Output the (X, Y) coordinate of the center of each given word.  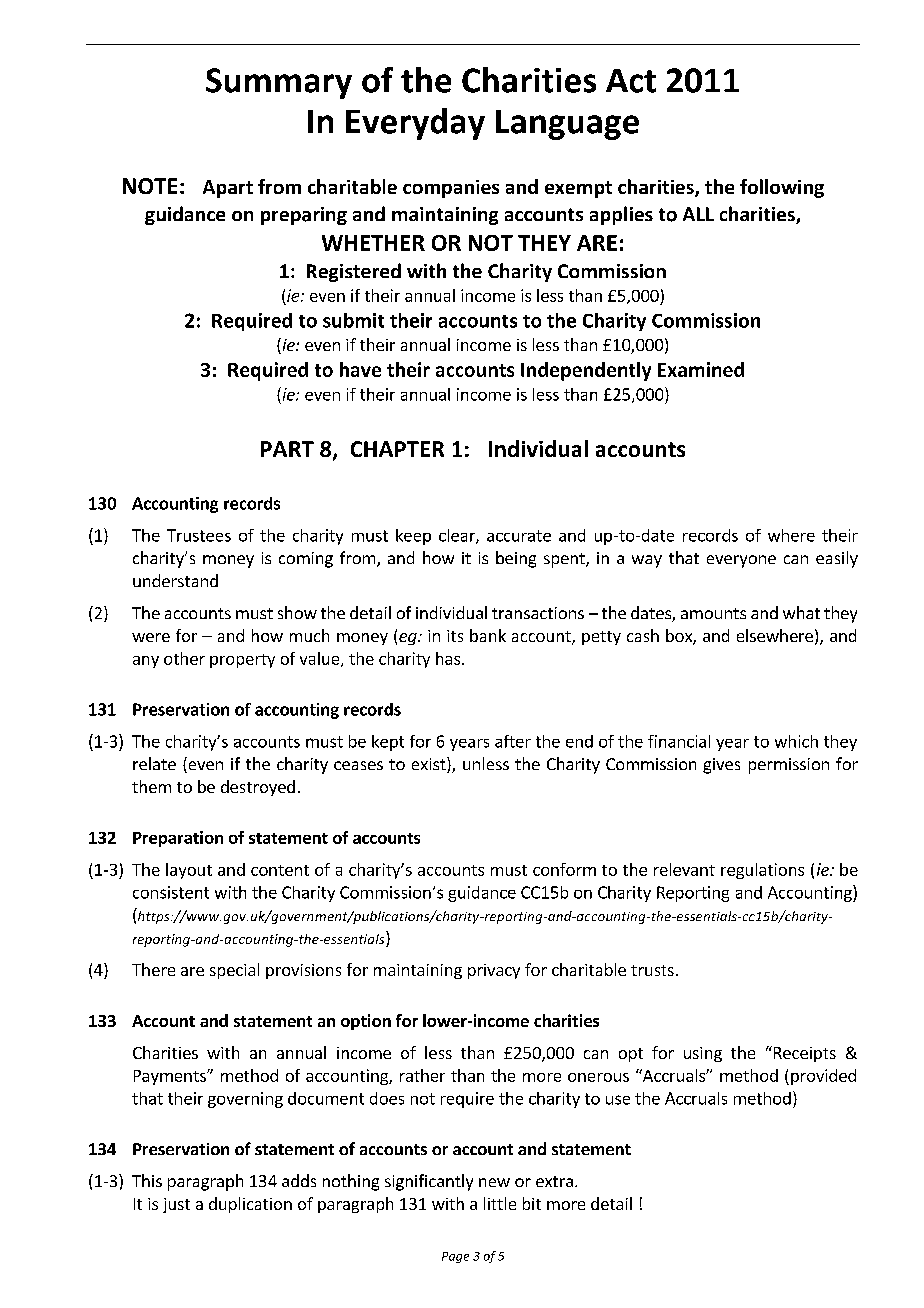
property (242, 661)
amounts (713, 613)
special (234, 971)
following (782, 188)
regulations (762, 871)
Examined (701, 369)
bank (488, 635)
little (500, 1203)
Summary (279, 83)
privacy (494, 971)
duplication (250, 1205)
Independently (586, 371)
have (360, 369)
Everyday (415, 124)
